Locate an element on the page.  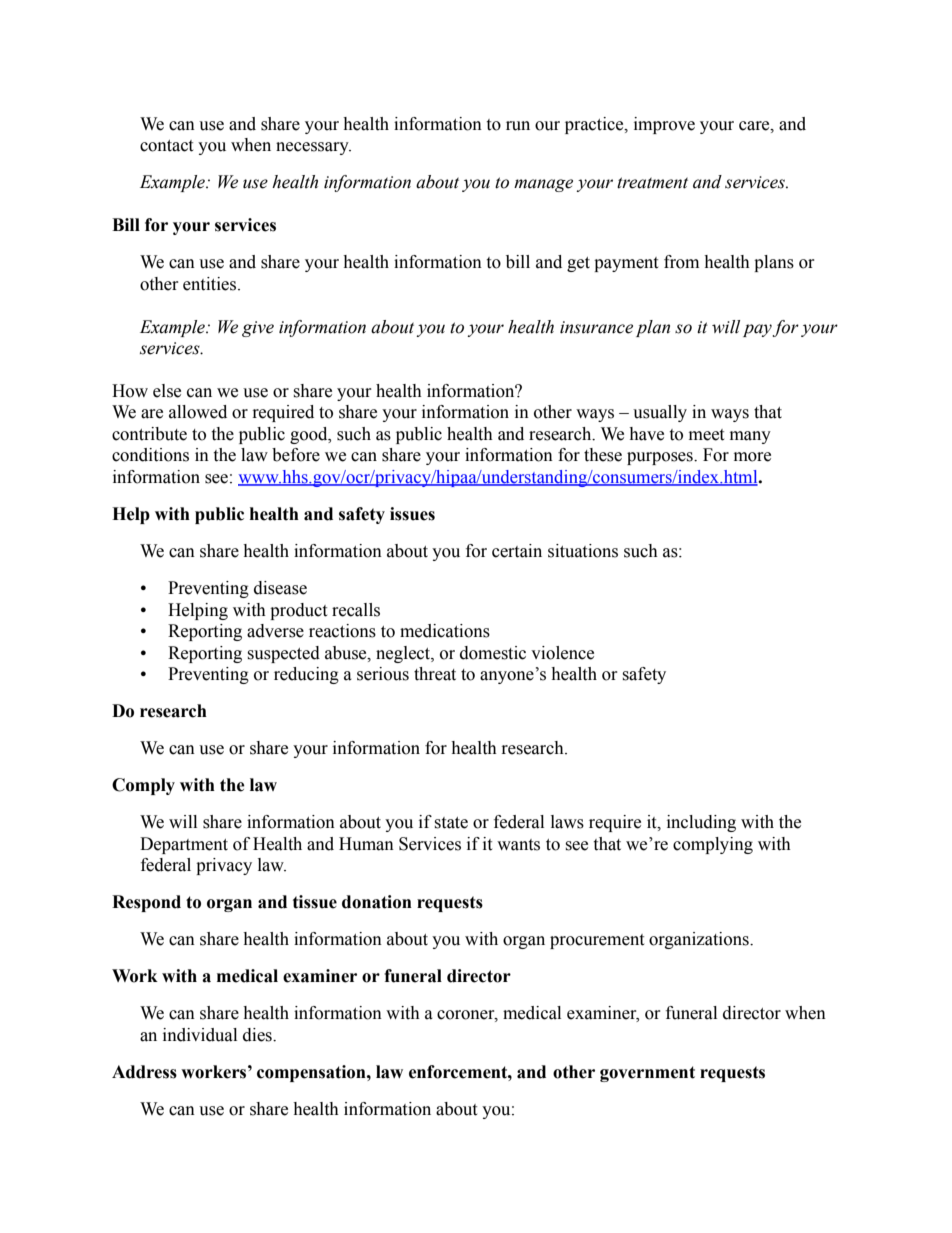
improve is located at coordinates (664, 125).
